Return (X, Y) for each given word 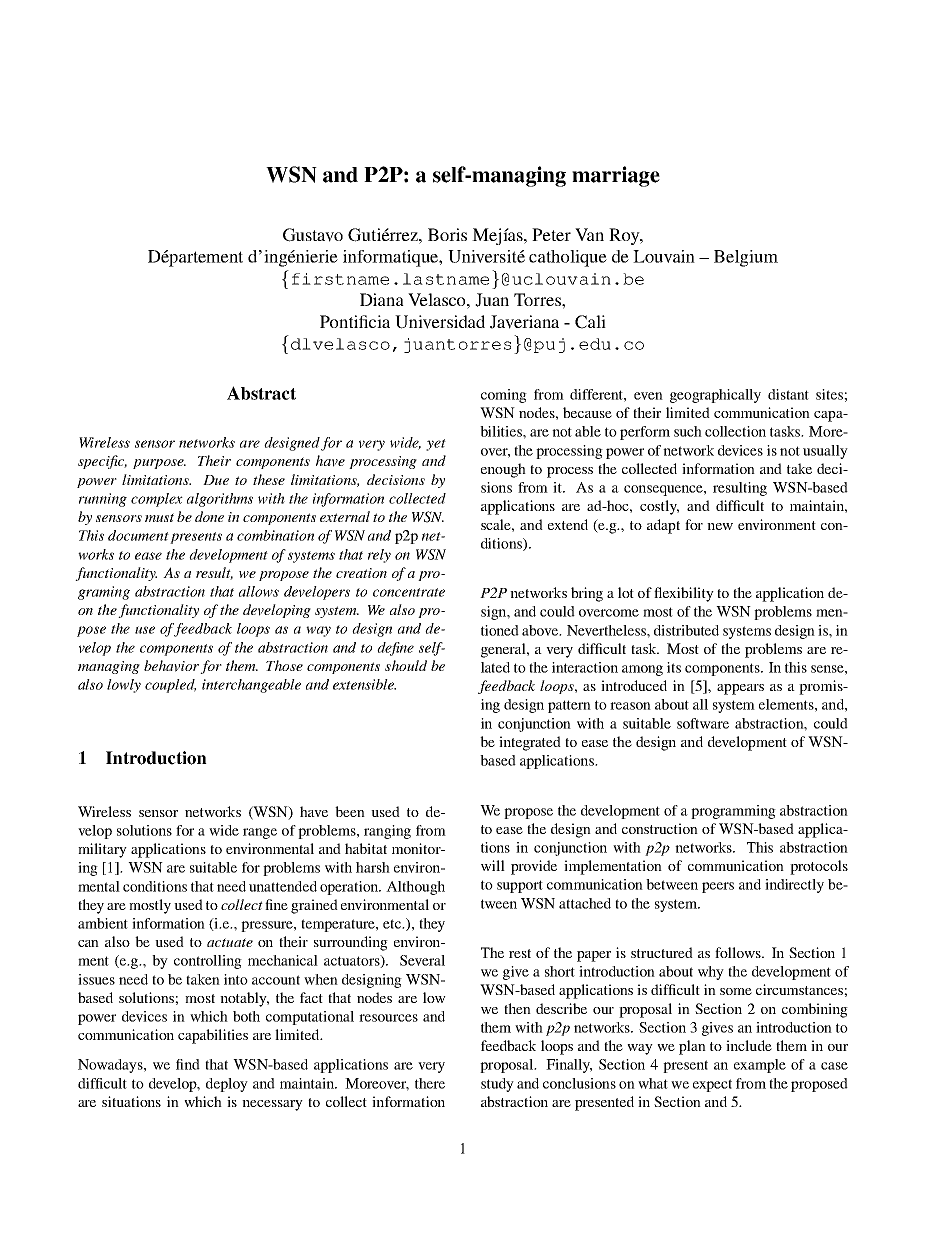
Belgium (746, 258)
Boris (447, 234)
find (188, 1064)
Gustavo (313, 235)
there (430, 1083)
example (760, 1066)
